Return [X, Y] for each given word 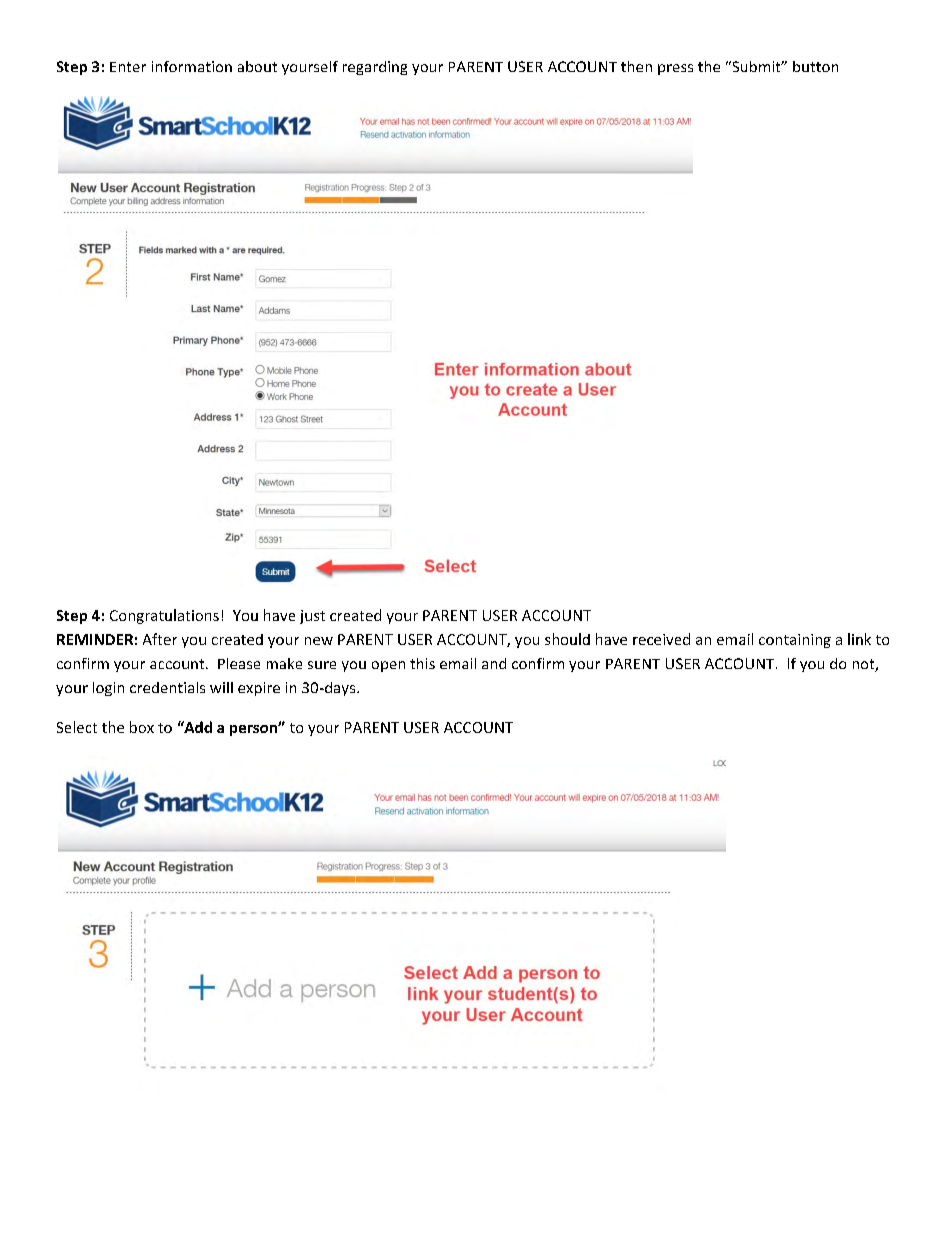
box [142, 727]
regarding [375, 68]
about [257, 66]
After [160, 639]
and [494, 663]
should [567, 639]
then [636, 66]
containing [795, 641]
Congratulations [164, 616]
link [859, 639]
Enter [128, 67]
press [675, 69]
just [312, 617]
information [192, 66]
